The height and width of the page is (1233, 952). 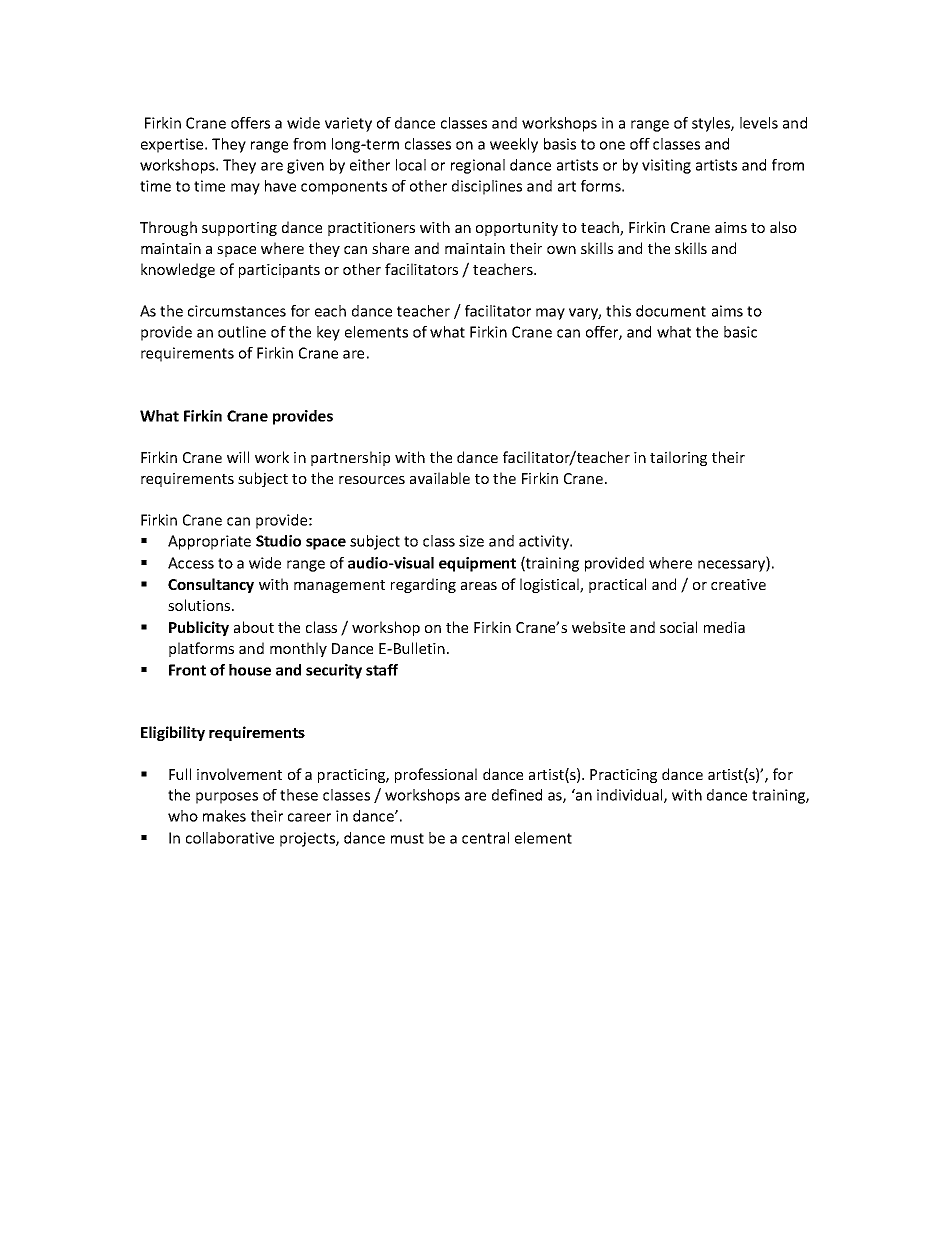 What do you see at coordinates (440, 478) in the page?
I see `available` at bounding box center [440, 478].
